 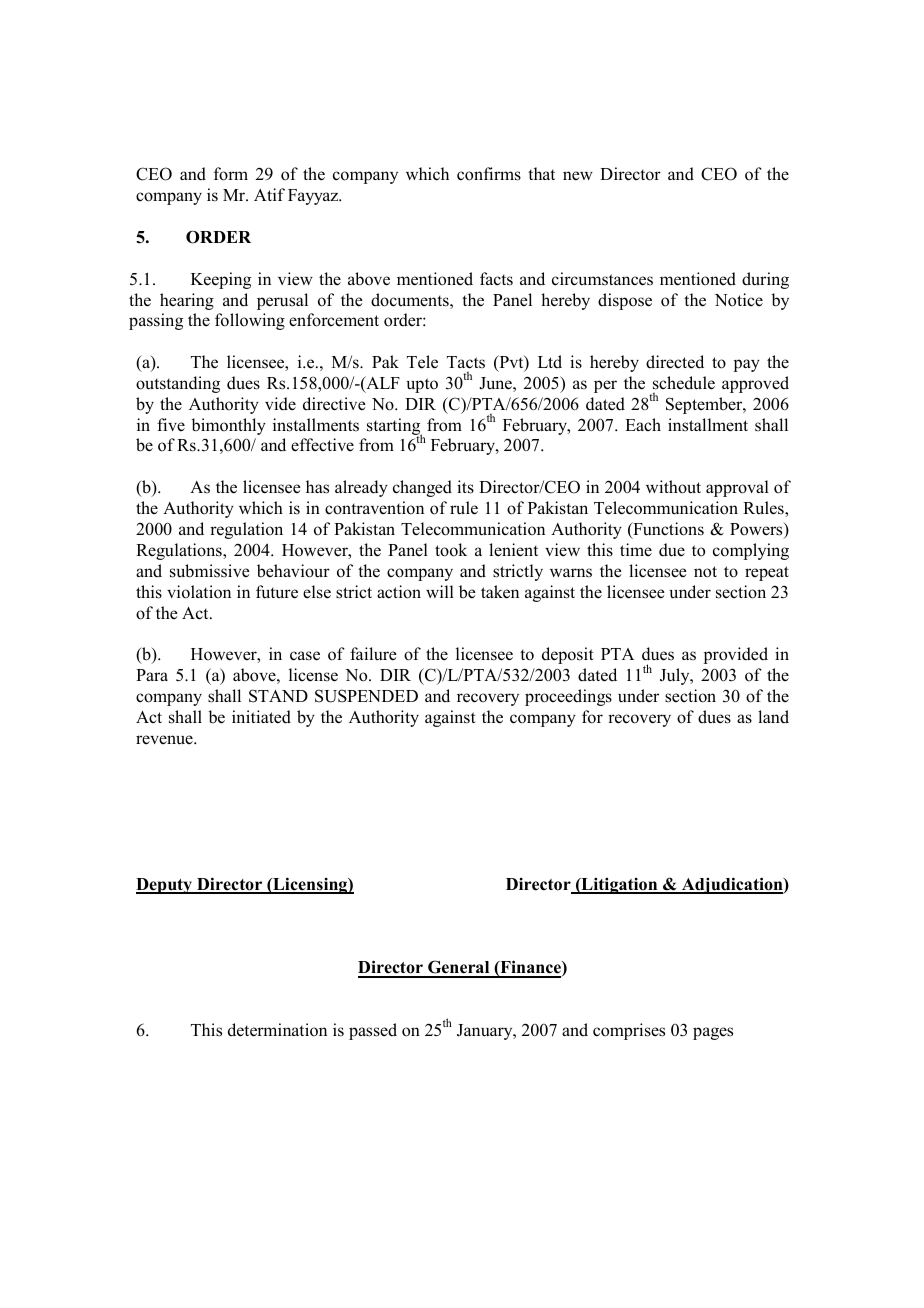 I want to click on form, so click(x=231, y=174).
